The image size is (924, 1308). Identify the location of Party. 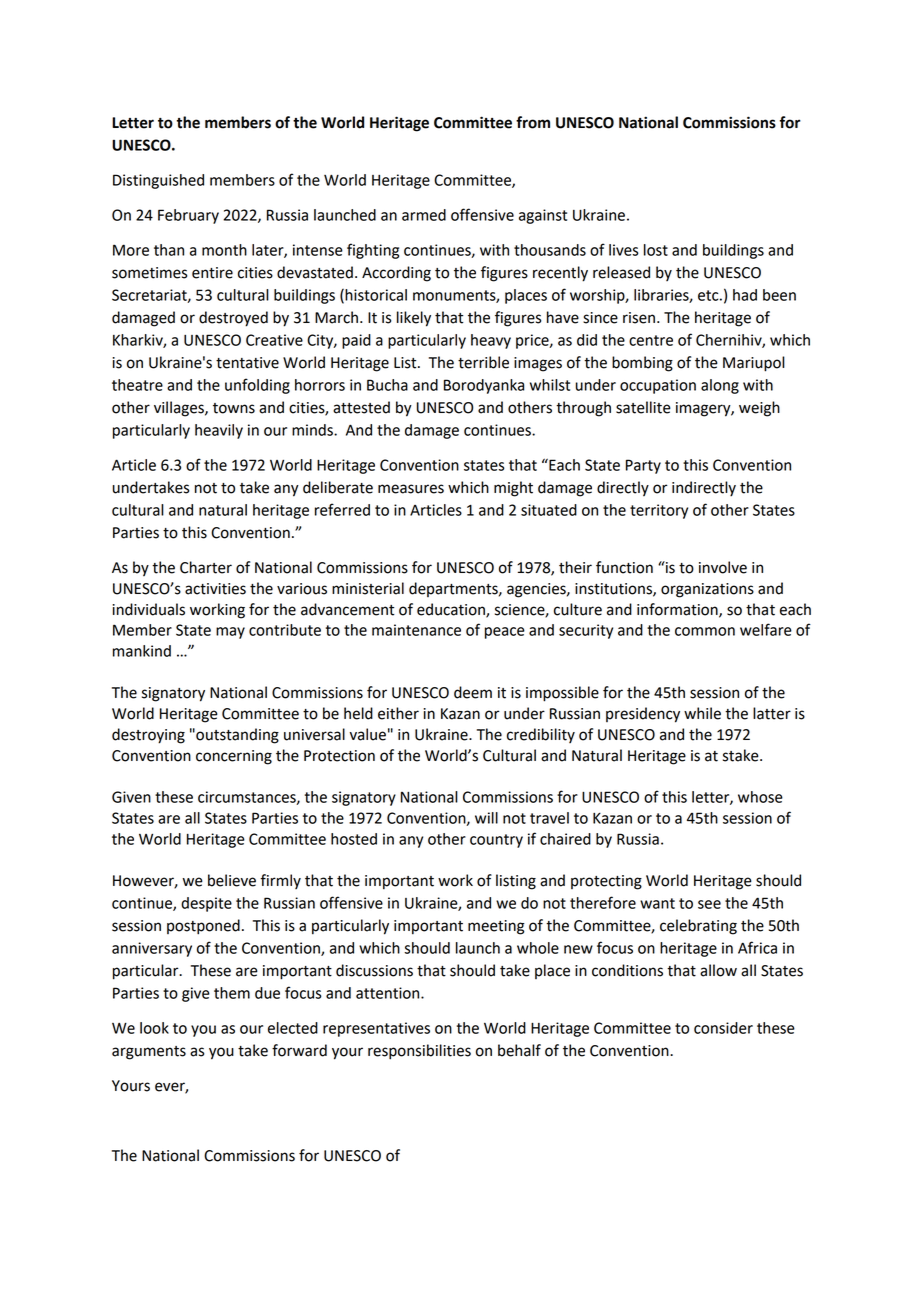
(643, 466).
